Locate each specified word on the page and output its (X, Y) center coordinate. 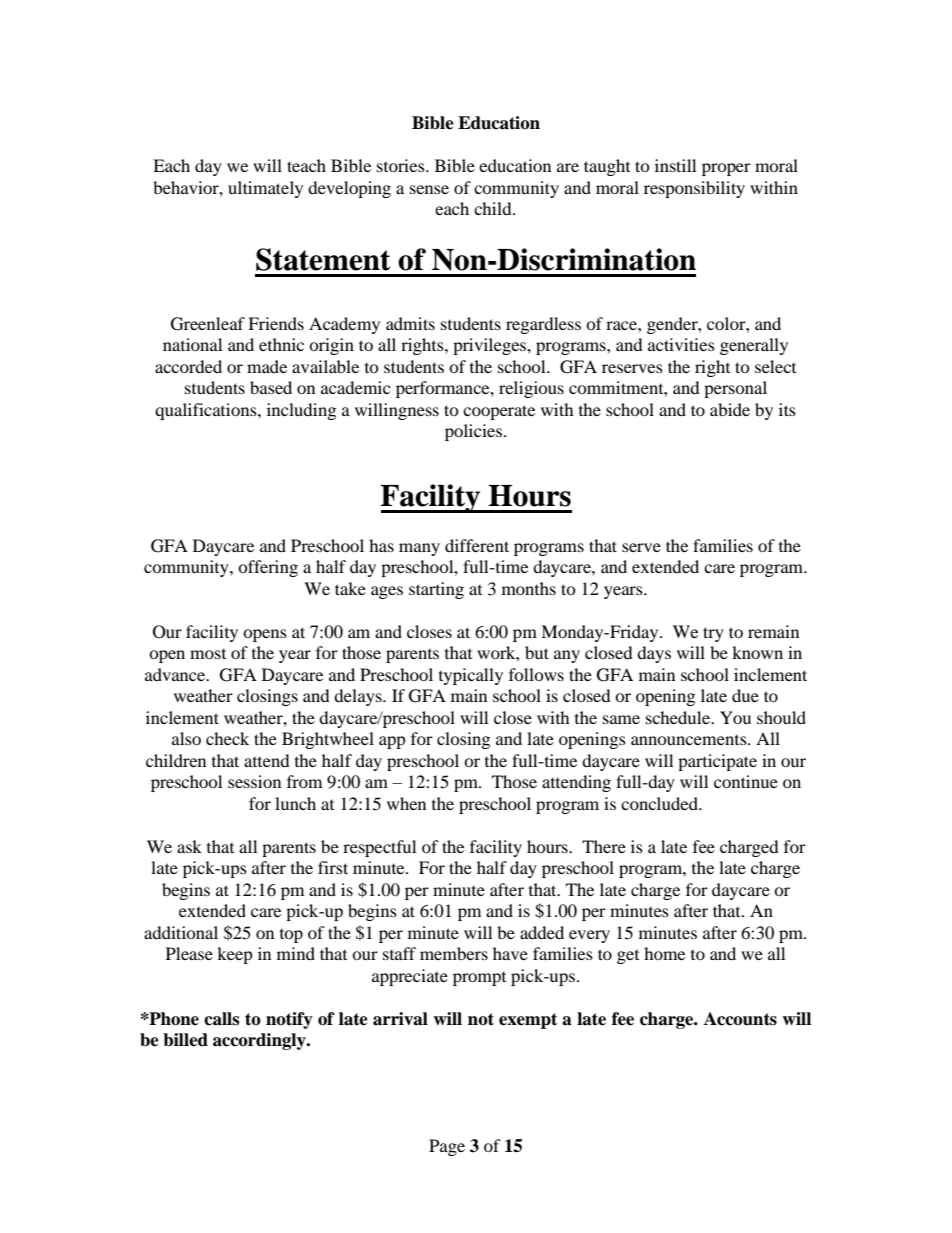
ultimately (265, 189)
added (542, 932)
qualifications (207, 411)
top (291, 936)
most (208, 654)
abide (730, 409)
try (713, 634)
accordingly (260, 1041)
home (664, 953)
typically (471, 676)
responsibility (694, 189)
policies (473, 432)
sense (429, 189)
